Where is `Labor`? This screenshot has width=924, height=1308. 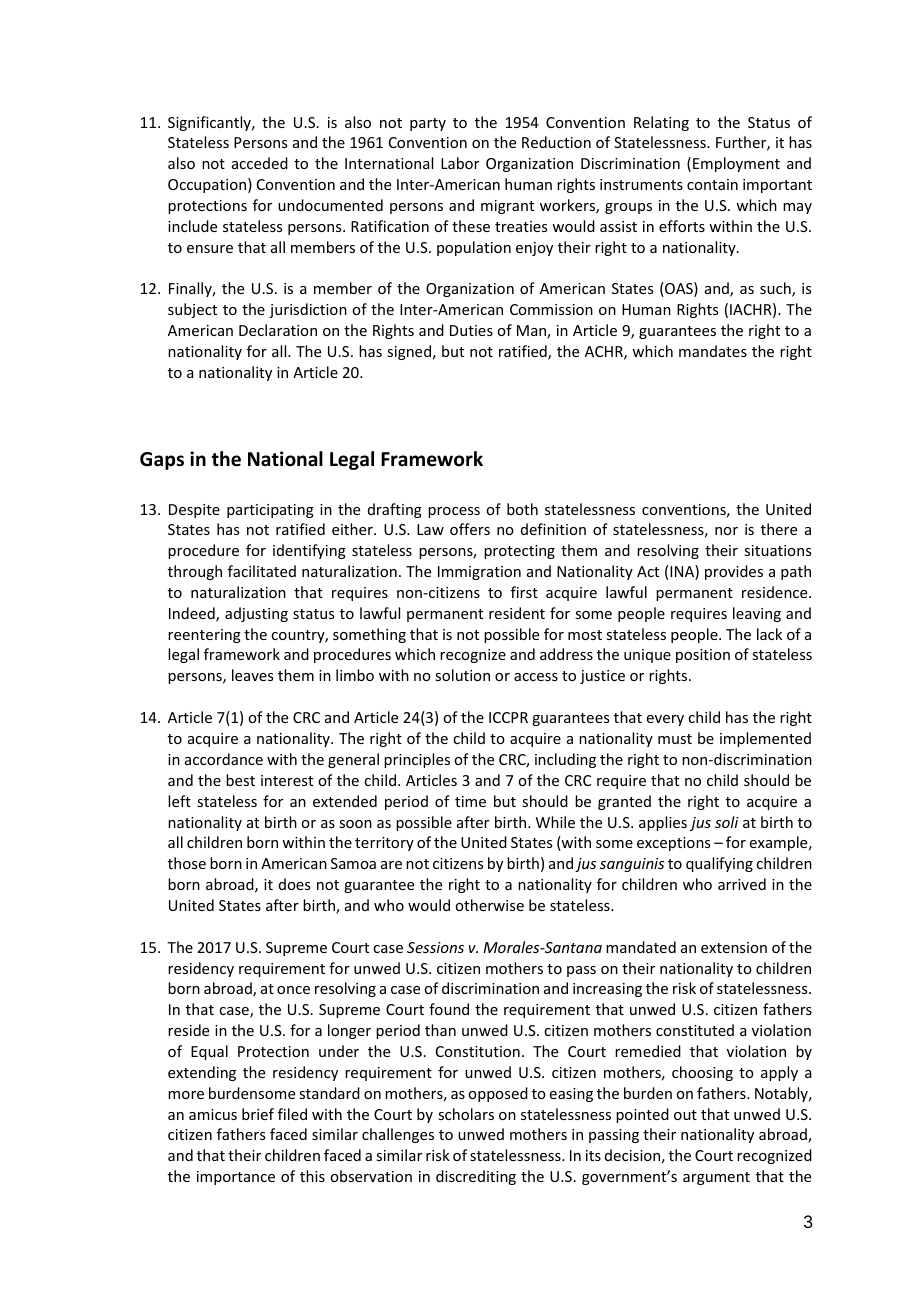
Labor is located at coordinates (460, 163).
